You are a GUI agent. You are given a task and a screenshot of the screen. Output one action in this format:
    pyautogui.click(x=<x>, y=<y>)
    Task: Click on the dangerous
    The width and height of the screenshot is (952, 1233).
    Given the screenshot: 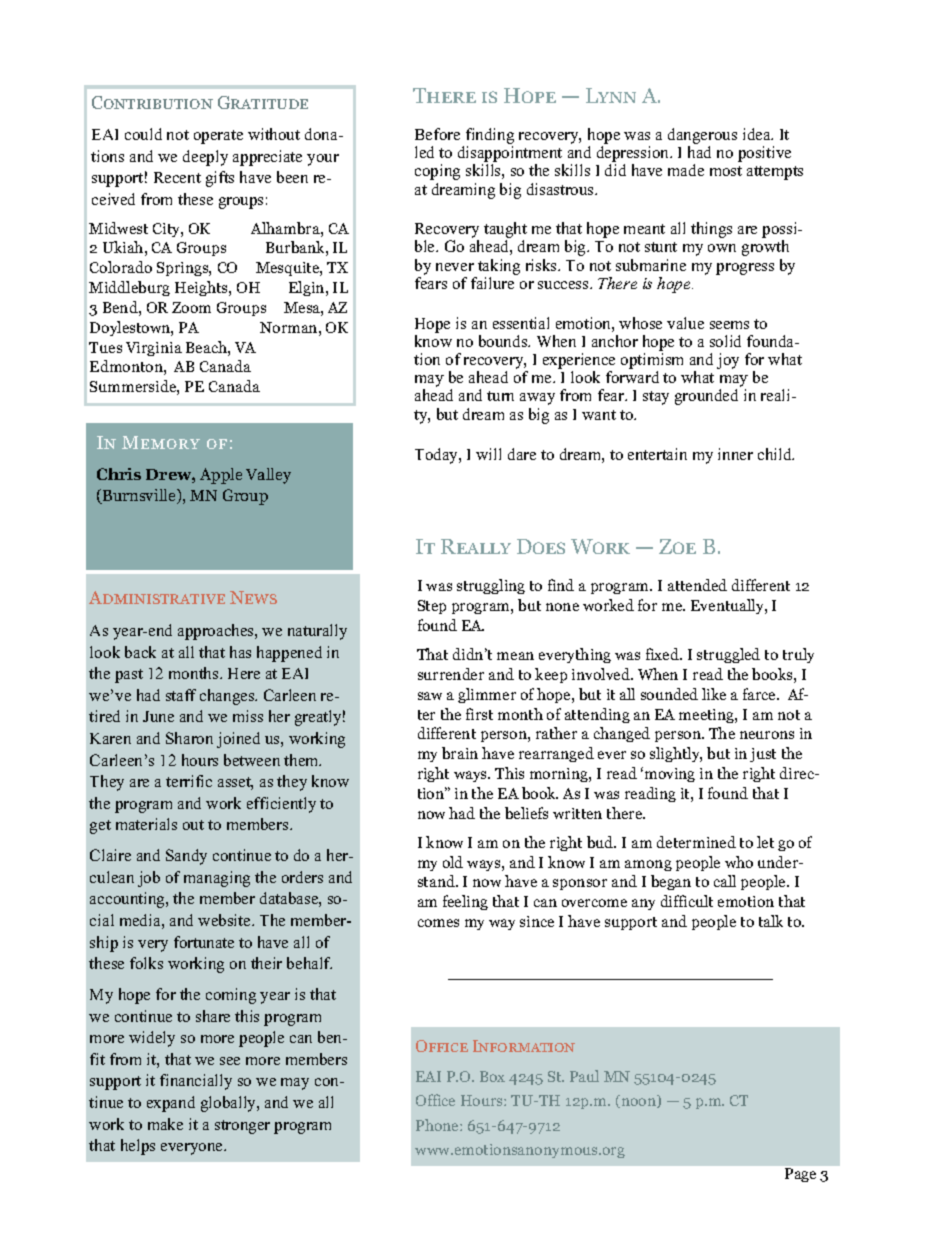 What is the action you would take?
    pyautogui.click(x=702, y=137)
